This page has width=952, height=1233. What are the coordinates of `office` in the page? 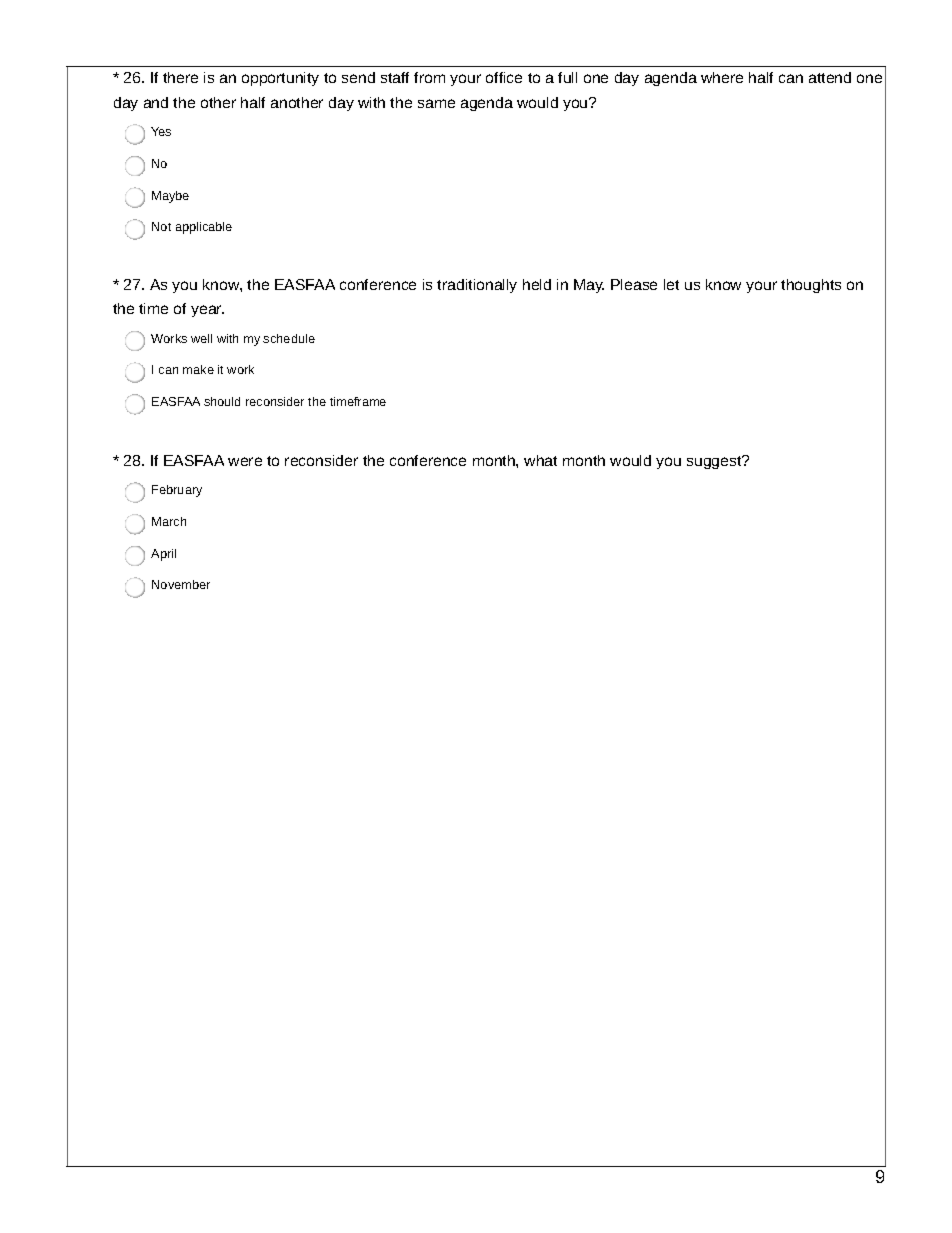 It's located at (504, 77).
